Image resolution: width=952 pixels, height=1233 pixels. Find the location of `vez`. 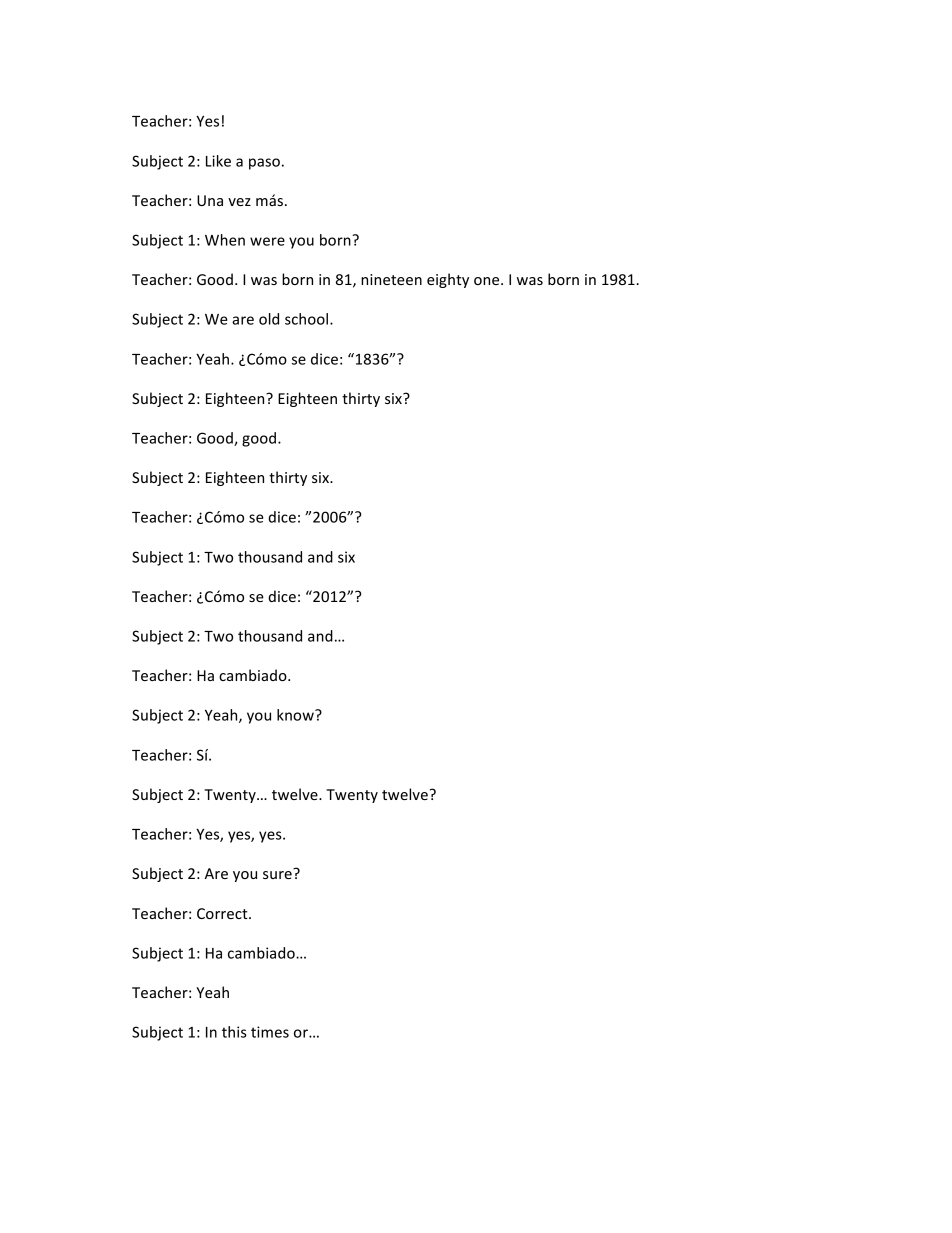

vez is located at coordinates (239, 202).
